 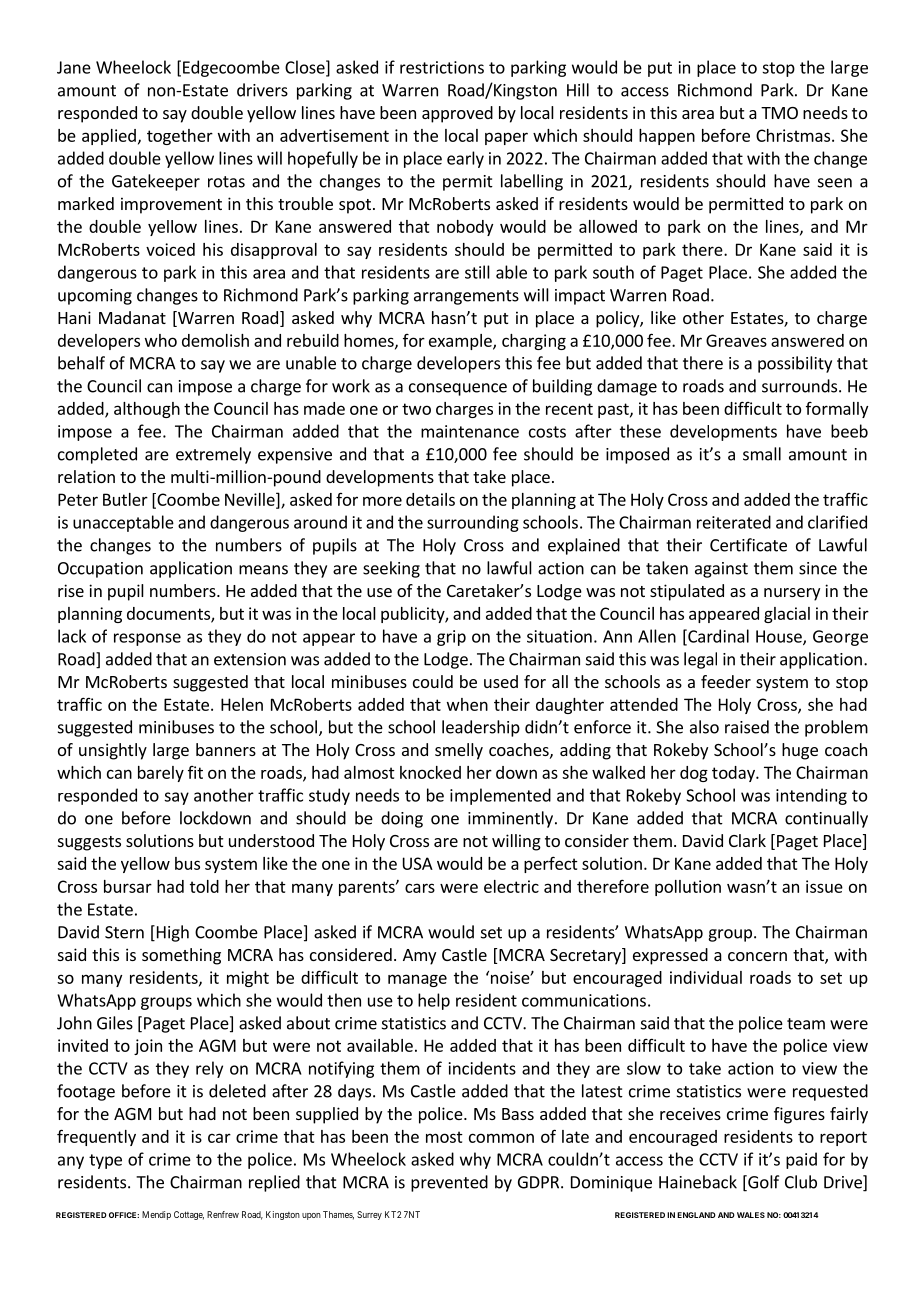 I want to click on small, so click(x=762, y=454).
